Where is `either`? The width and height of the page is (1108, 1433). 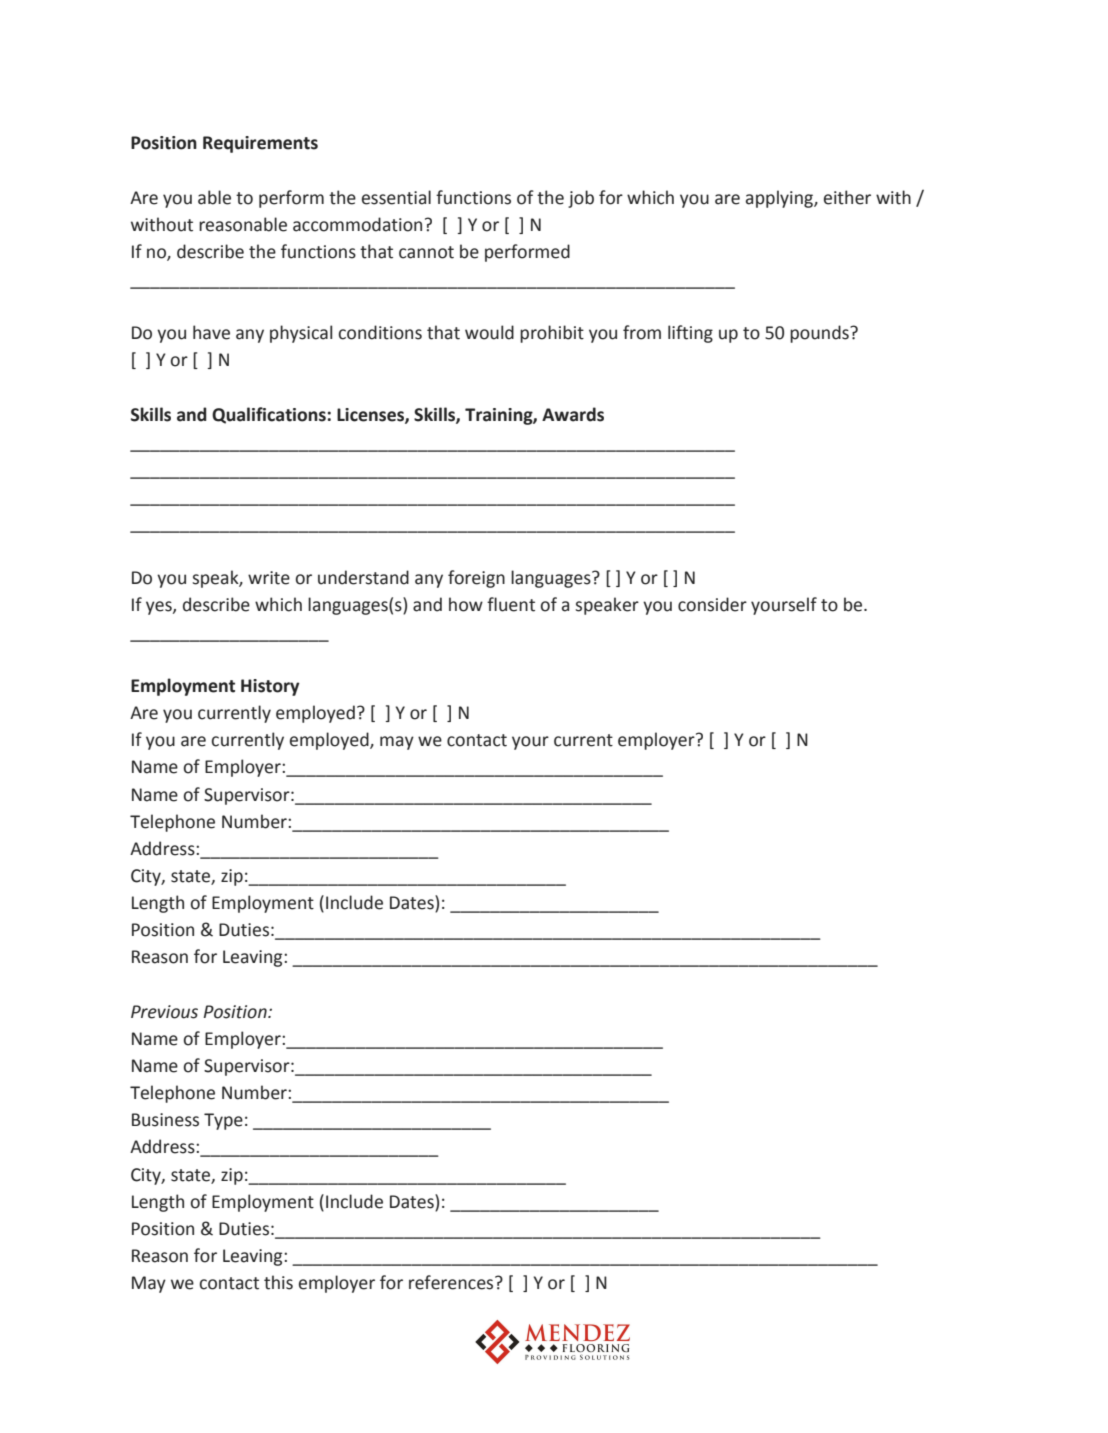
either is located at coordinates (847, 197).
